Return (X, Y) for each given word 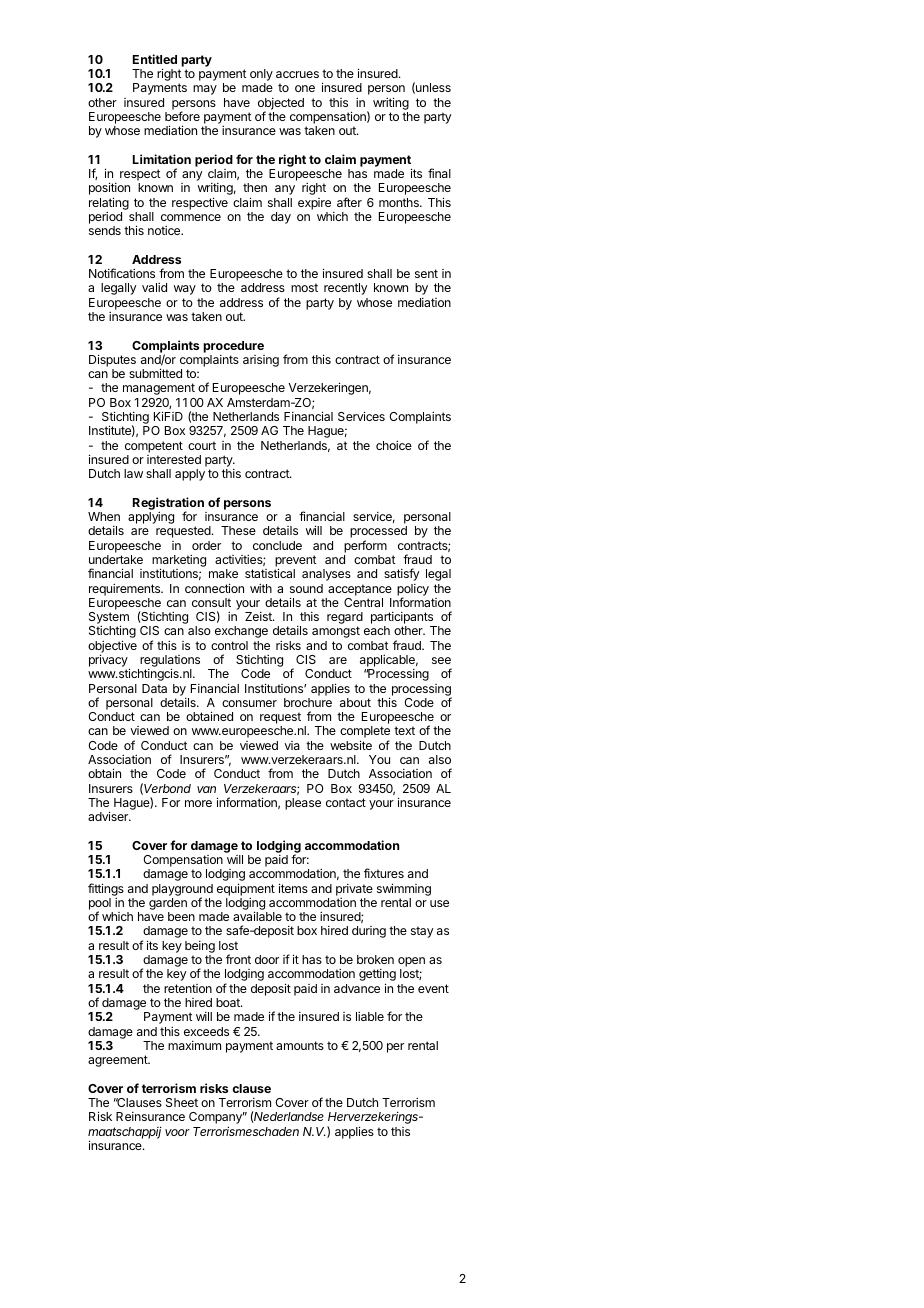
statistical (270, 573)
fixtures (384, 873)
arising (261, 361)
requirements (126, 590)
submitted (155, 373)
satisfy (401, 574)
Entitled (155, 59)
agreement (119, 1061)
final (439, 173)
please (303, 804)
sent (426, 273)
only (261, 76)
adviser (109, 816)
